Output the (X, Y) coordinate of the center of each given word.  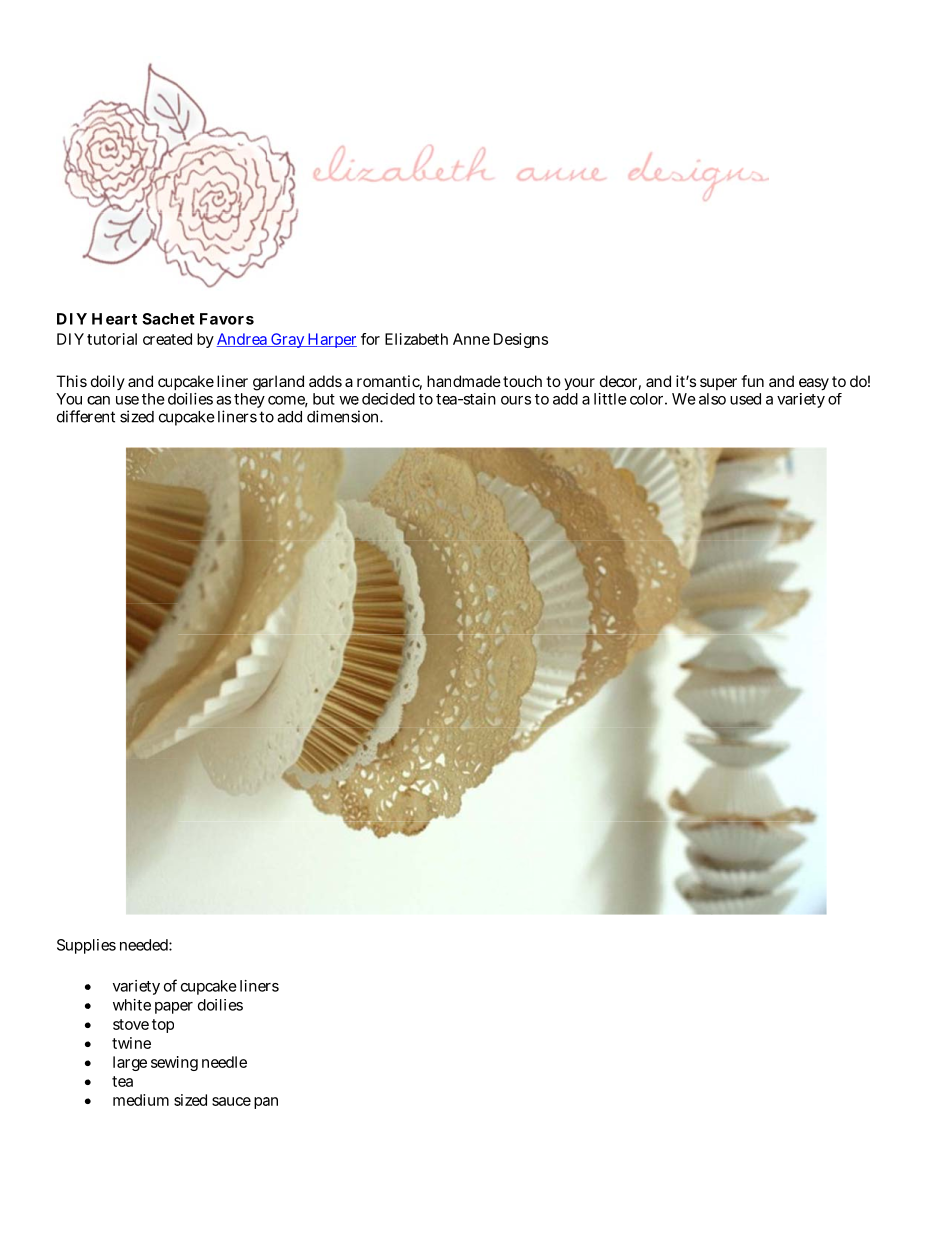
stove (131, 1024)
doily (108, 382)
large (130, 1063)
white (132, 1005)
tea (122, 1081)
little (610, 399)
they (249, 400)
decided (388, 399)
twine (131, 1043)
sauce (231, 1101)
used (745, 399)
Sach (160, 319)
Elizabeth (416, 339)
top (163, 1026)
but (324, 399)
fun (752, 381)
